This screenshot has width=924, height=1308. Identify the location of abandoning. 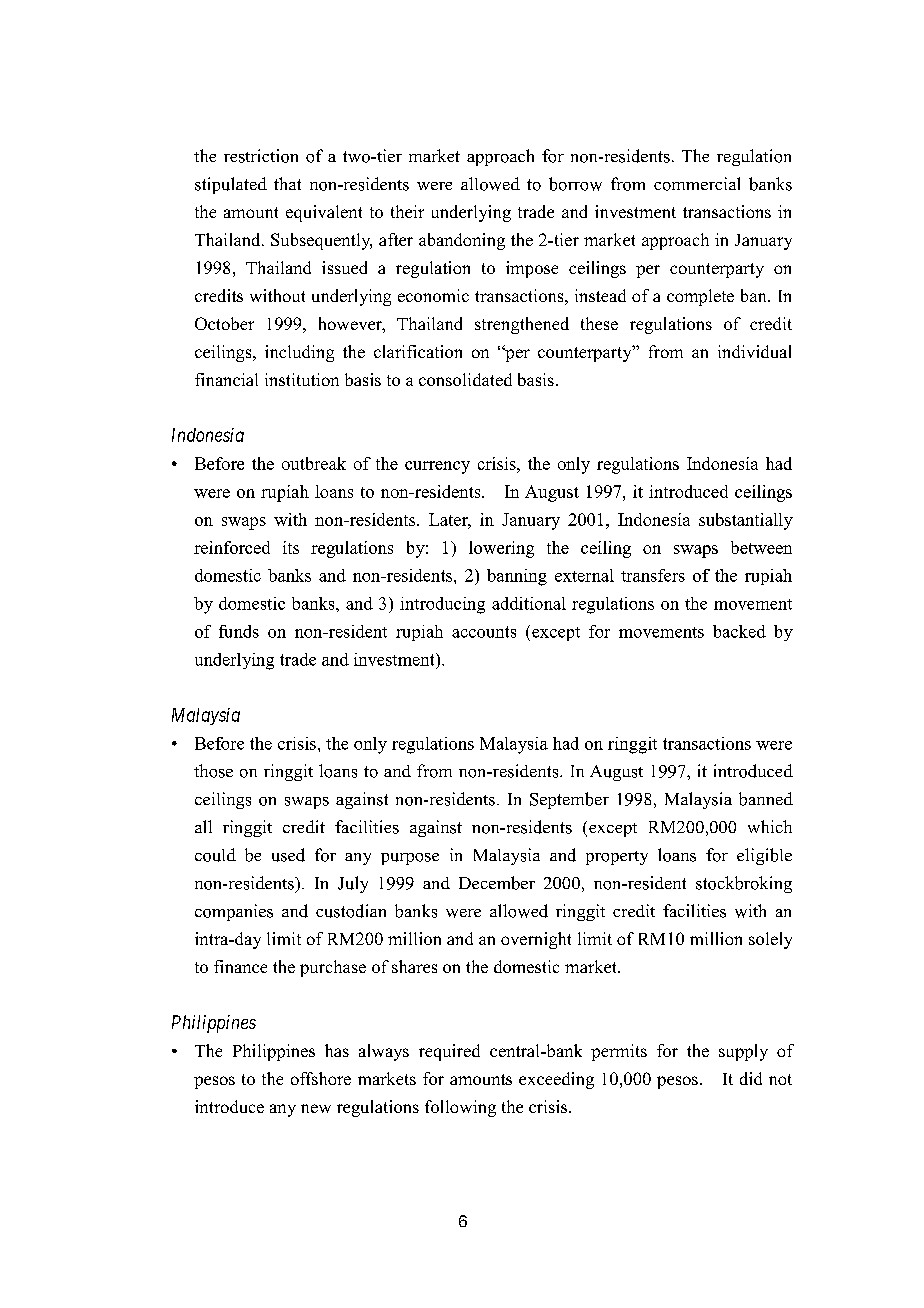
(462, 241).
